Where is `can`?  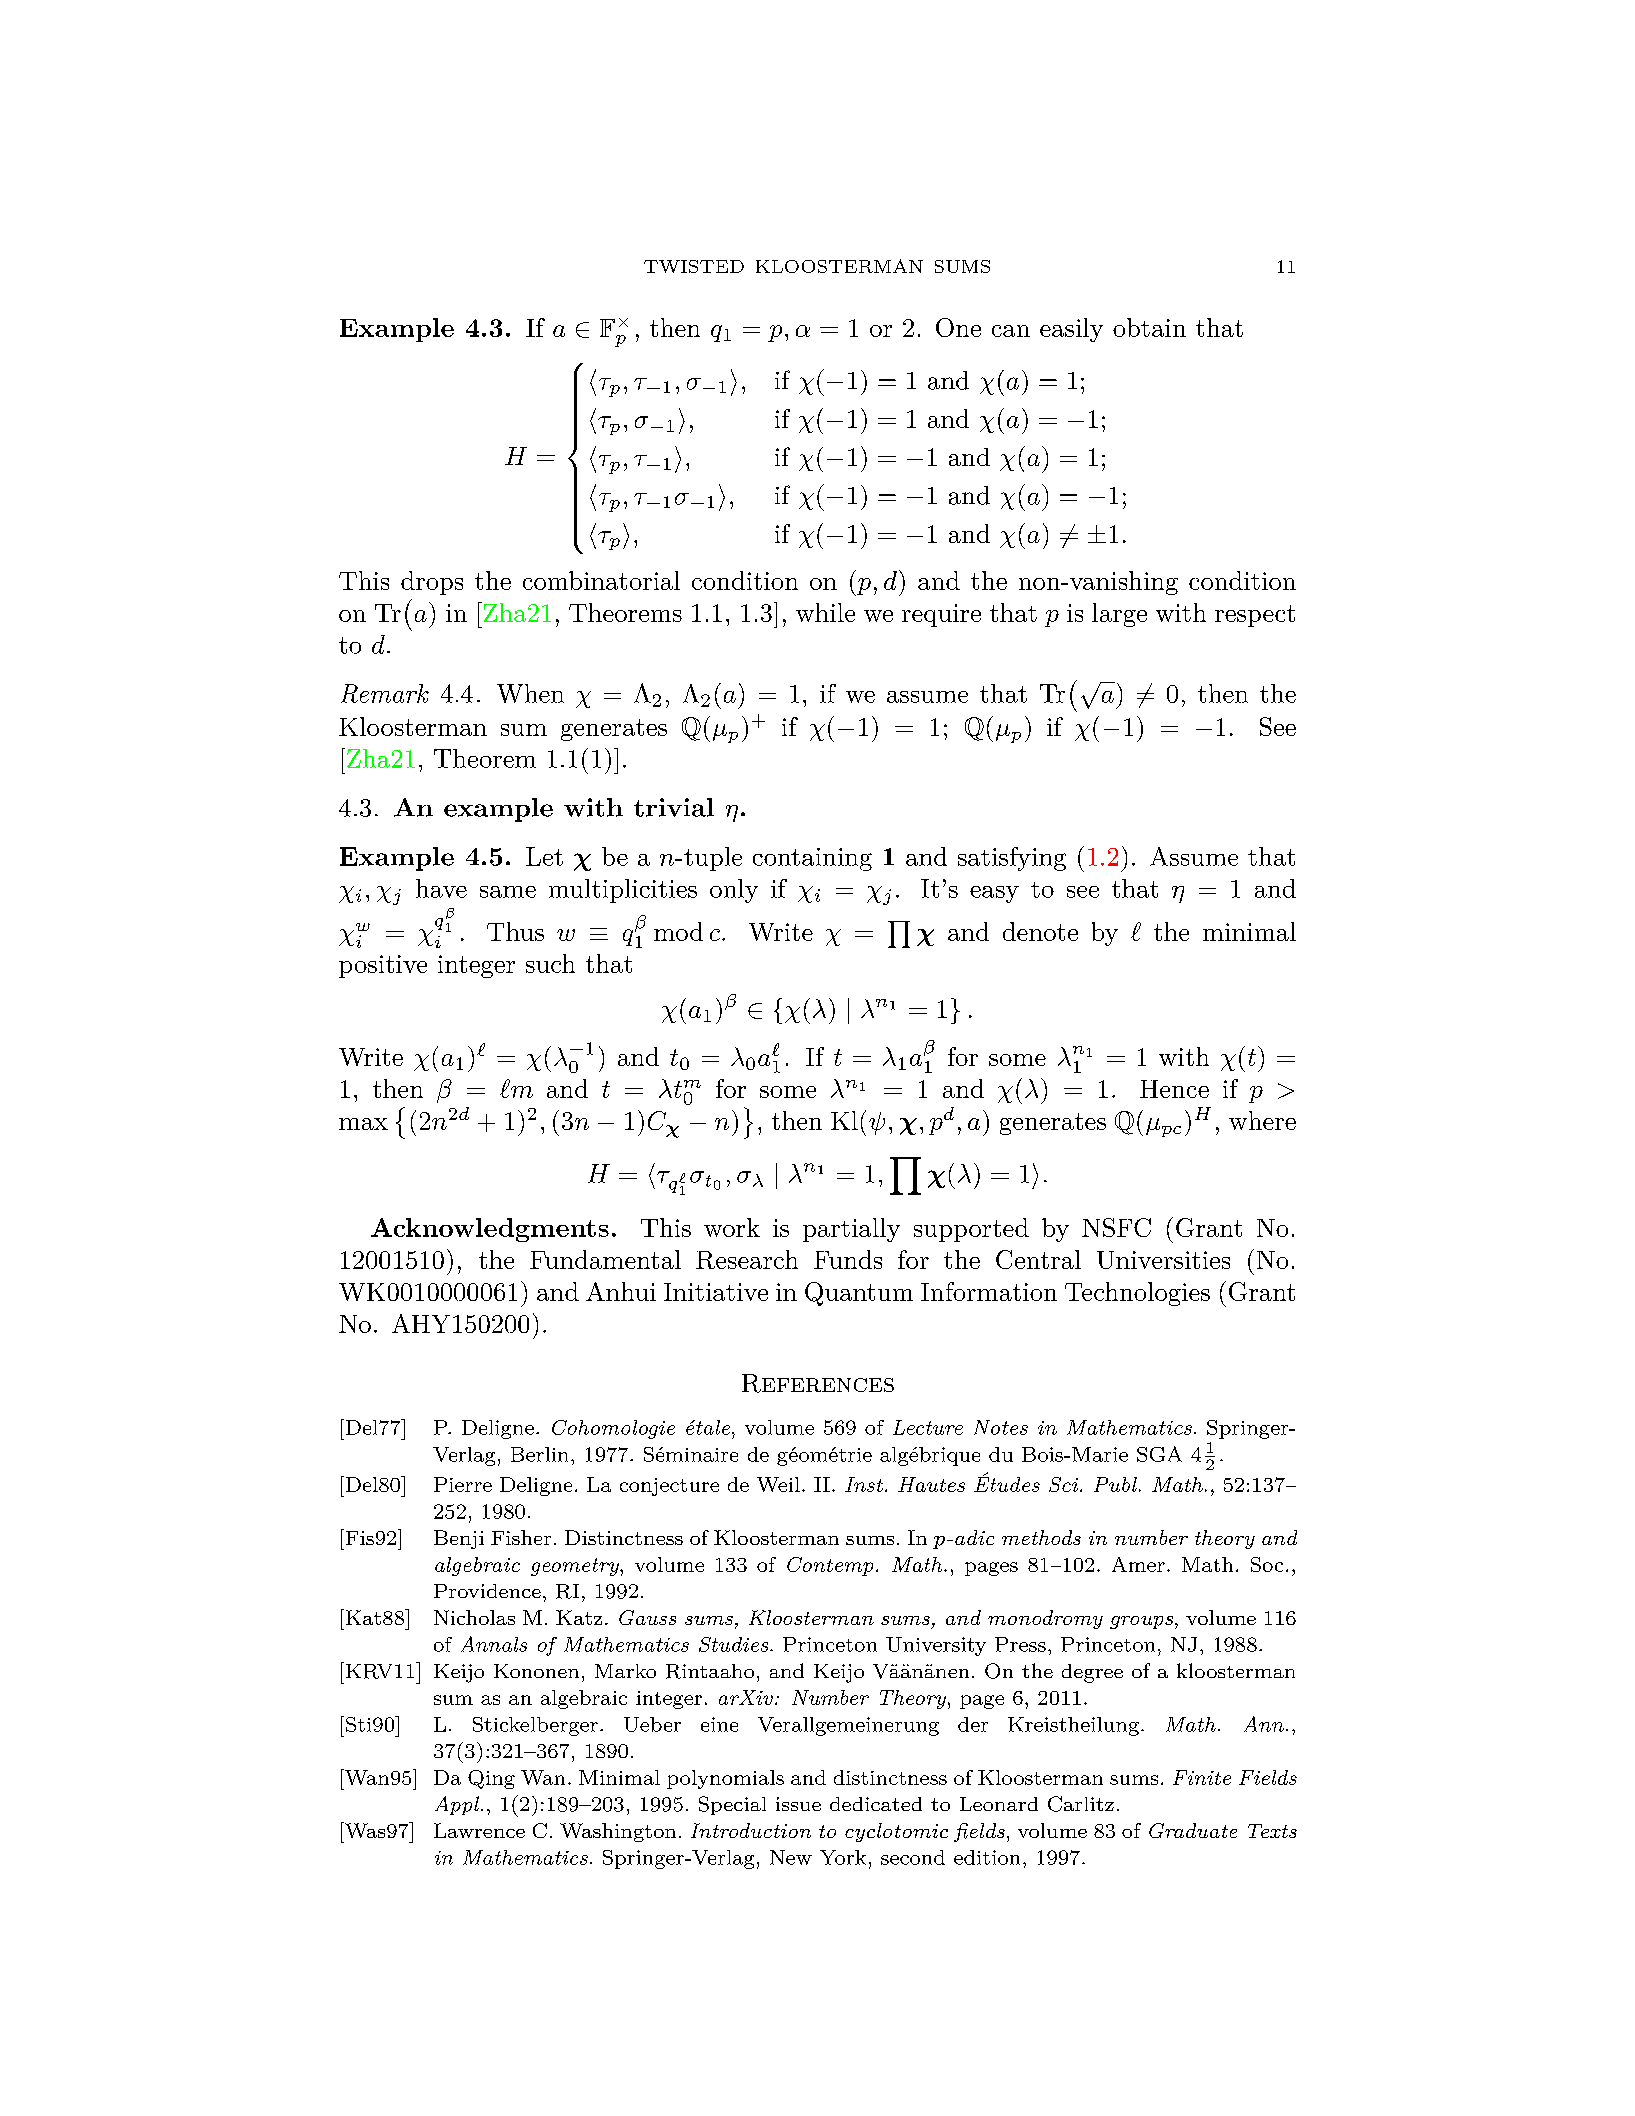 can is located at coordinates (1011, 331).
